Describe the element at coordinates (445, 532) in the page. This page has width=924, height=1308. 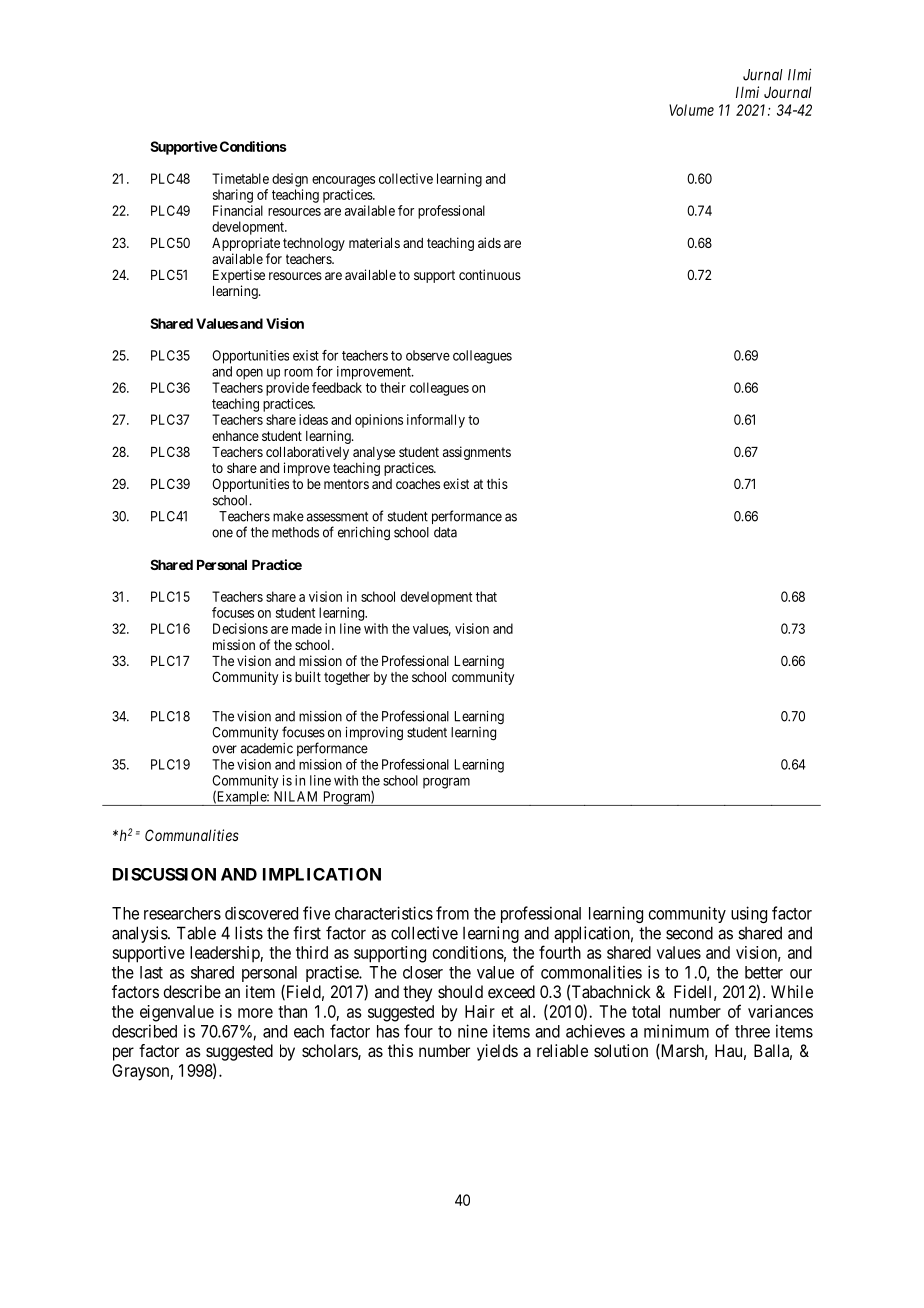
I see `data` at that location.
